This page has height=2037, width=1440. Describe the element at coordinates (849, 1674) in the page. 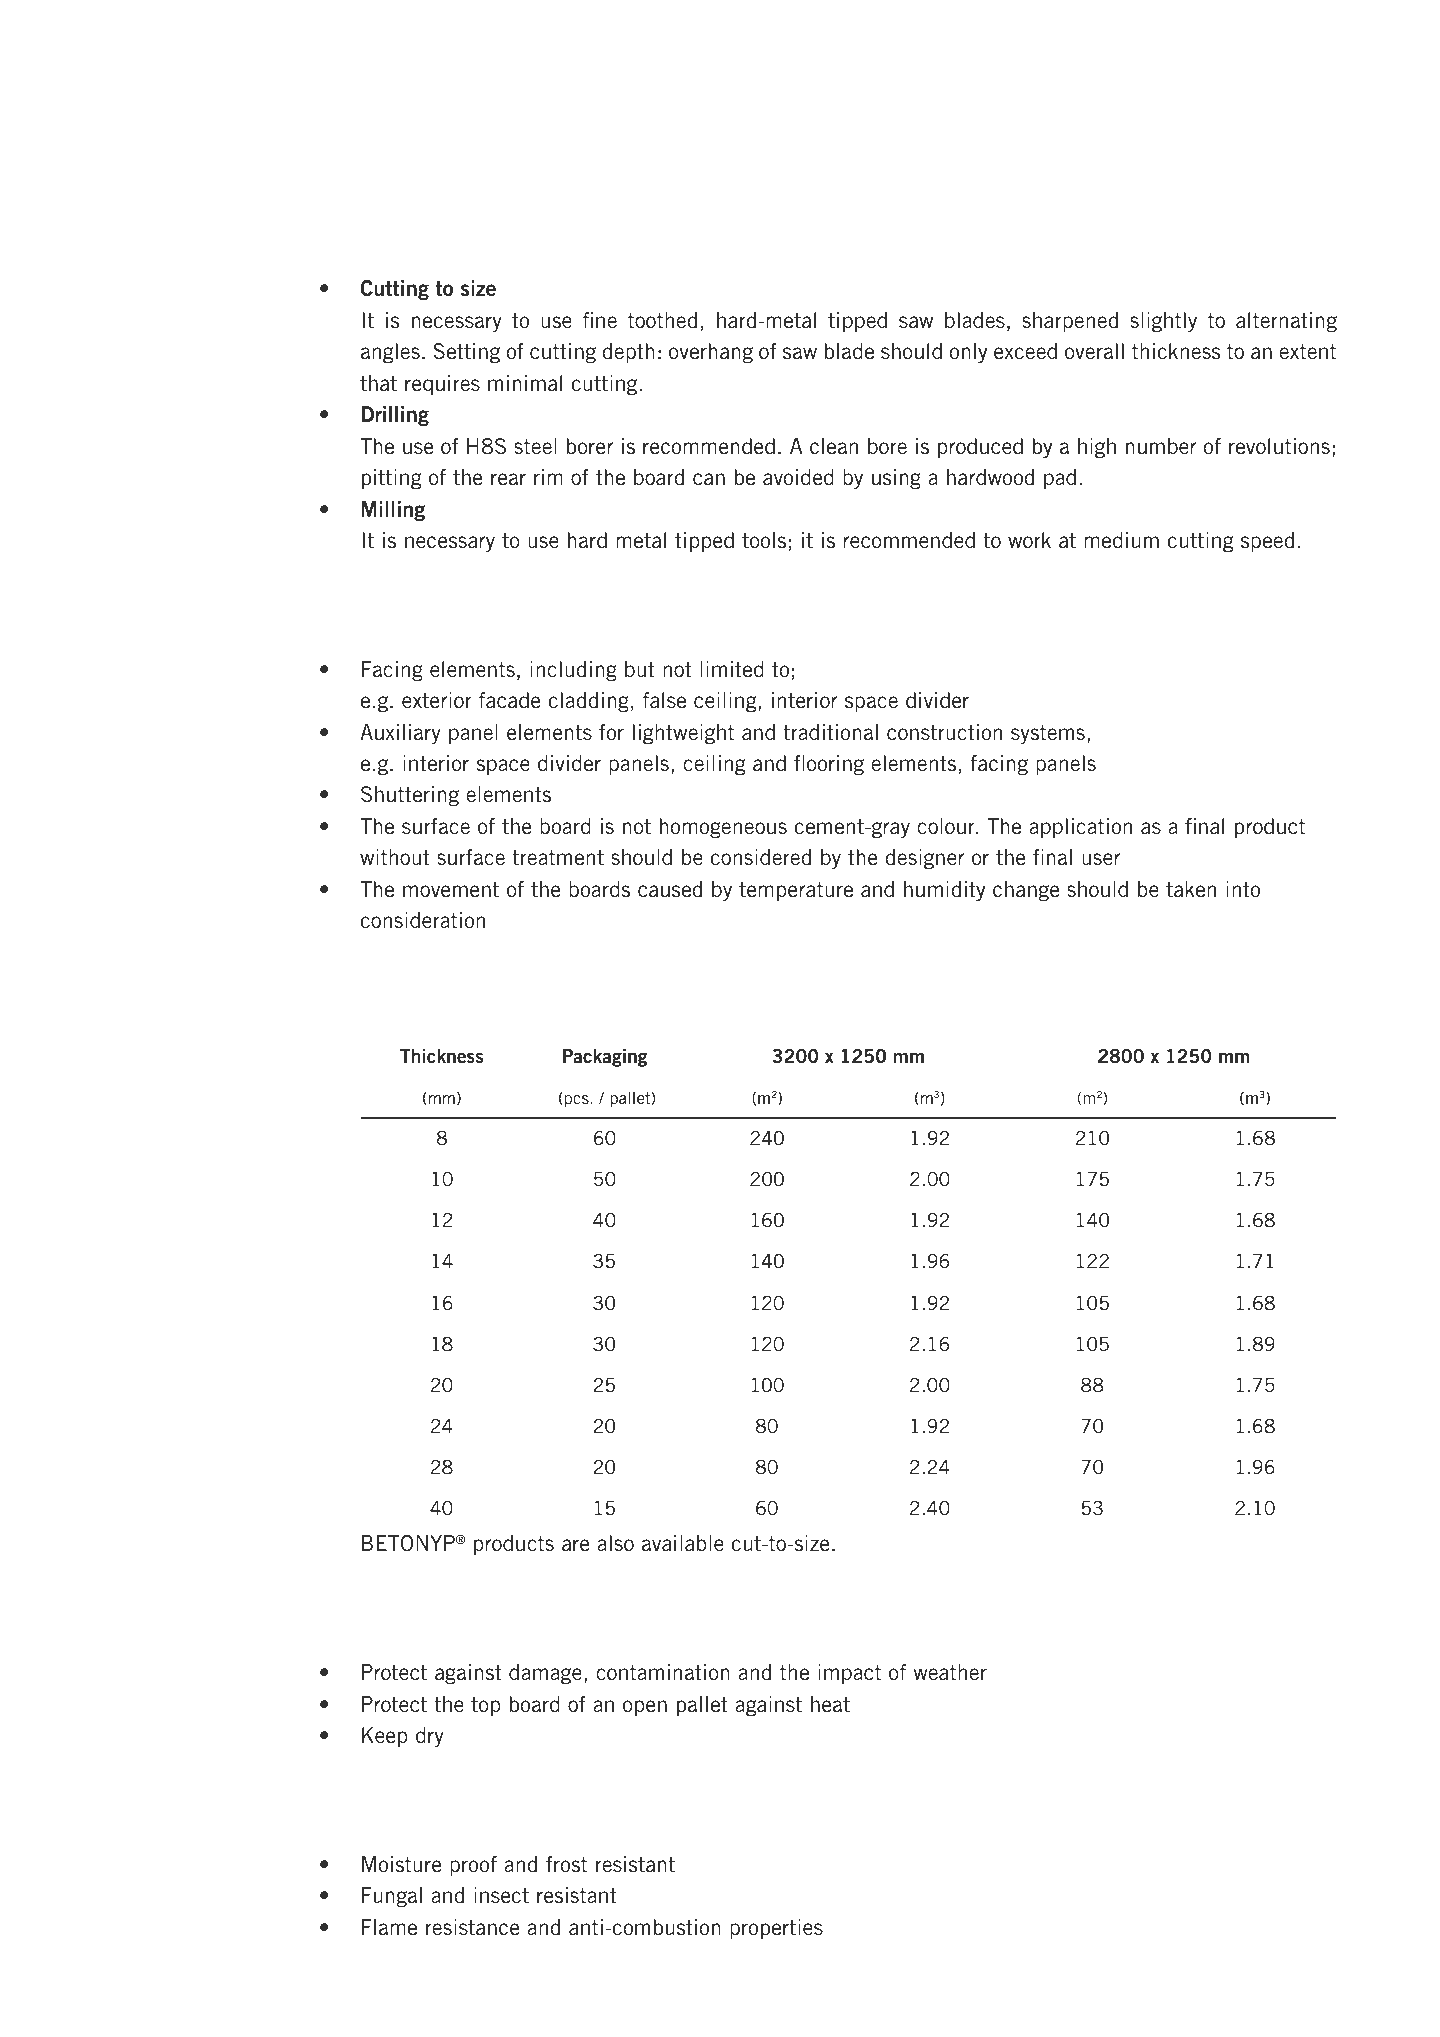

I see `impact` at that location.
